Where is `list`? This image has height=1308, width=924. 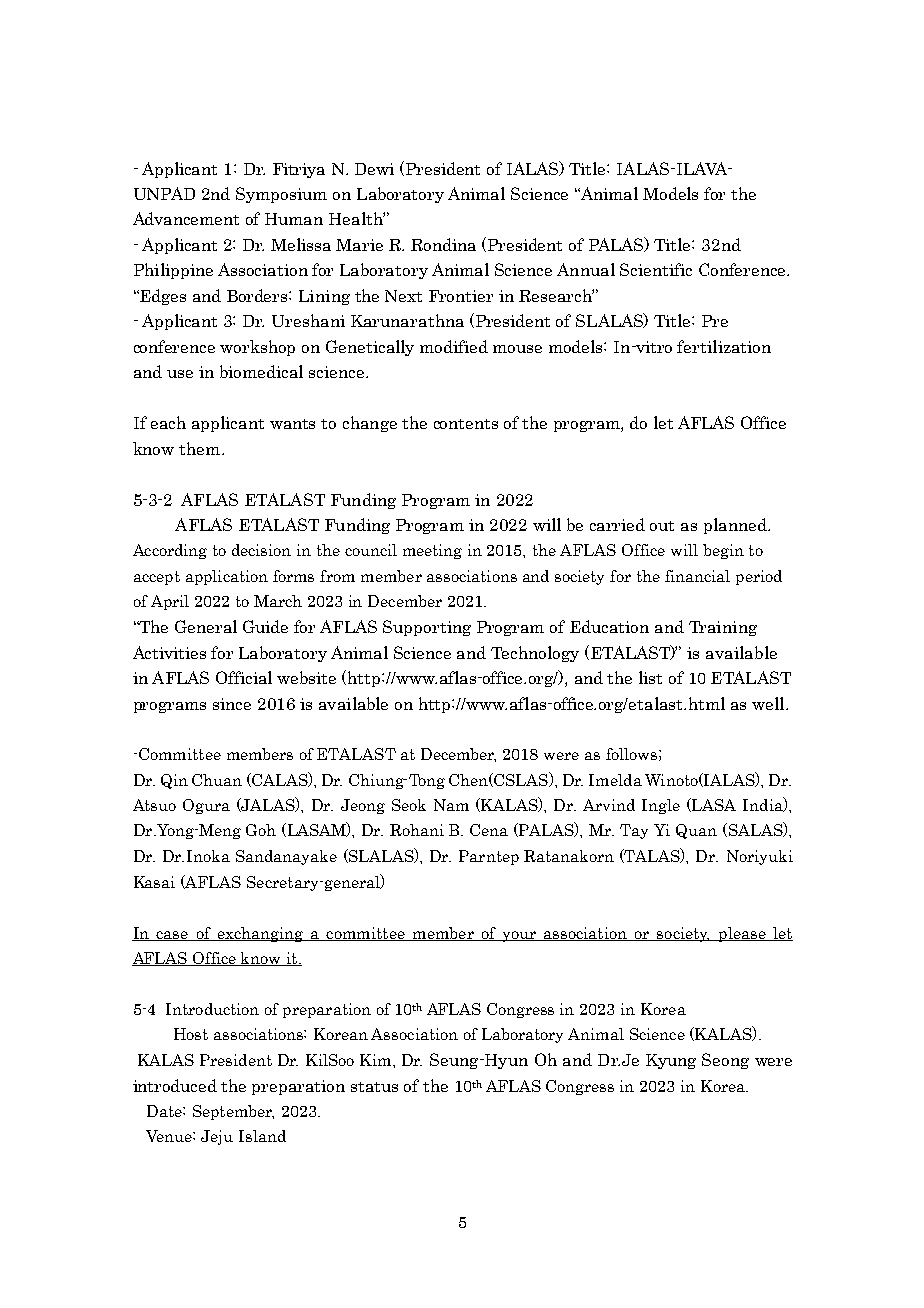
list is located at coordinates (650, 677).
